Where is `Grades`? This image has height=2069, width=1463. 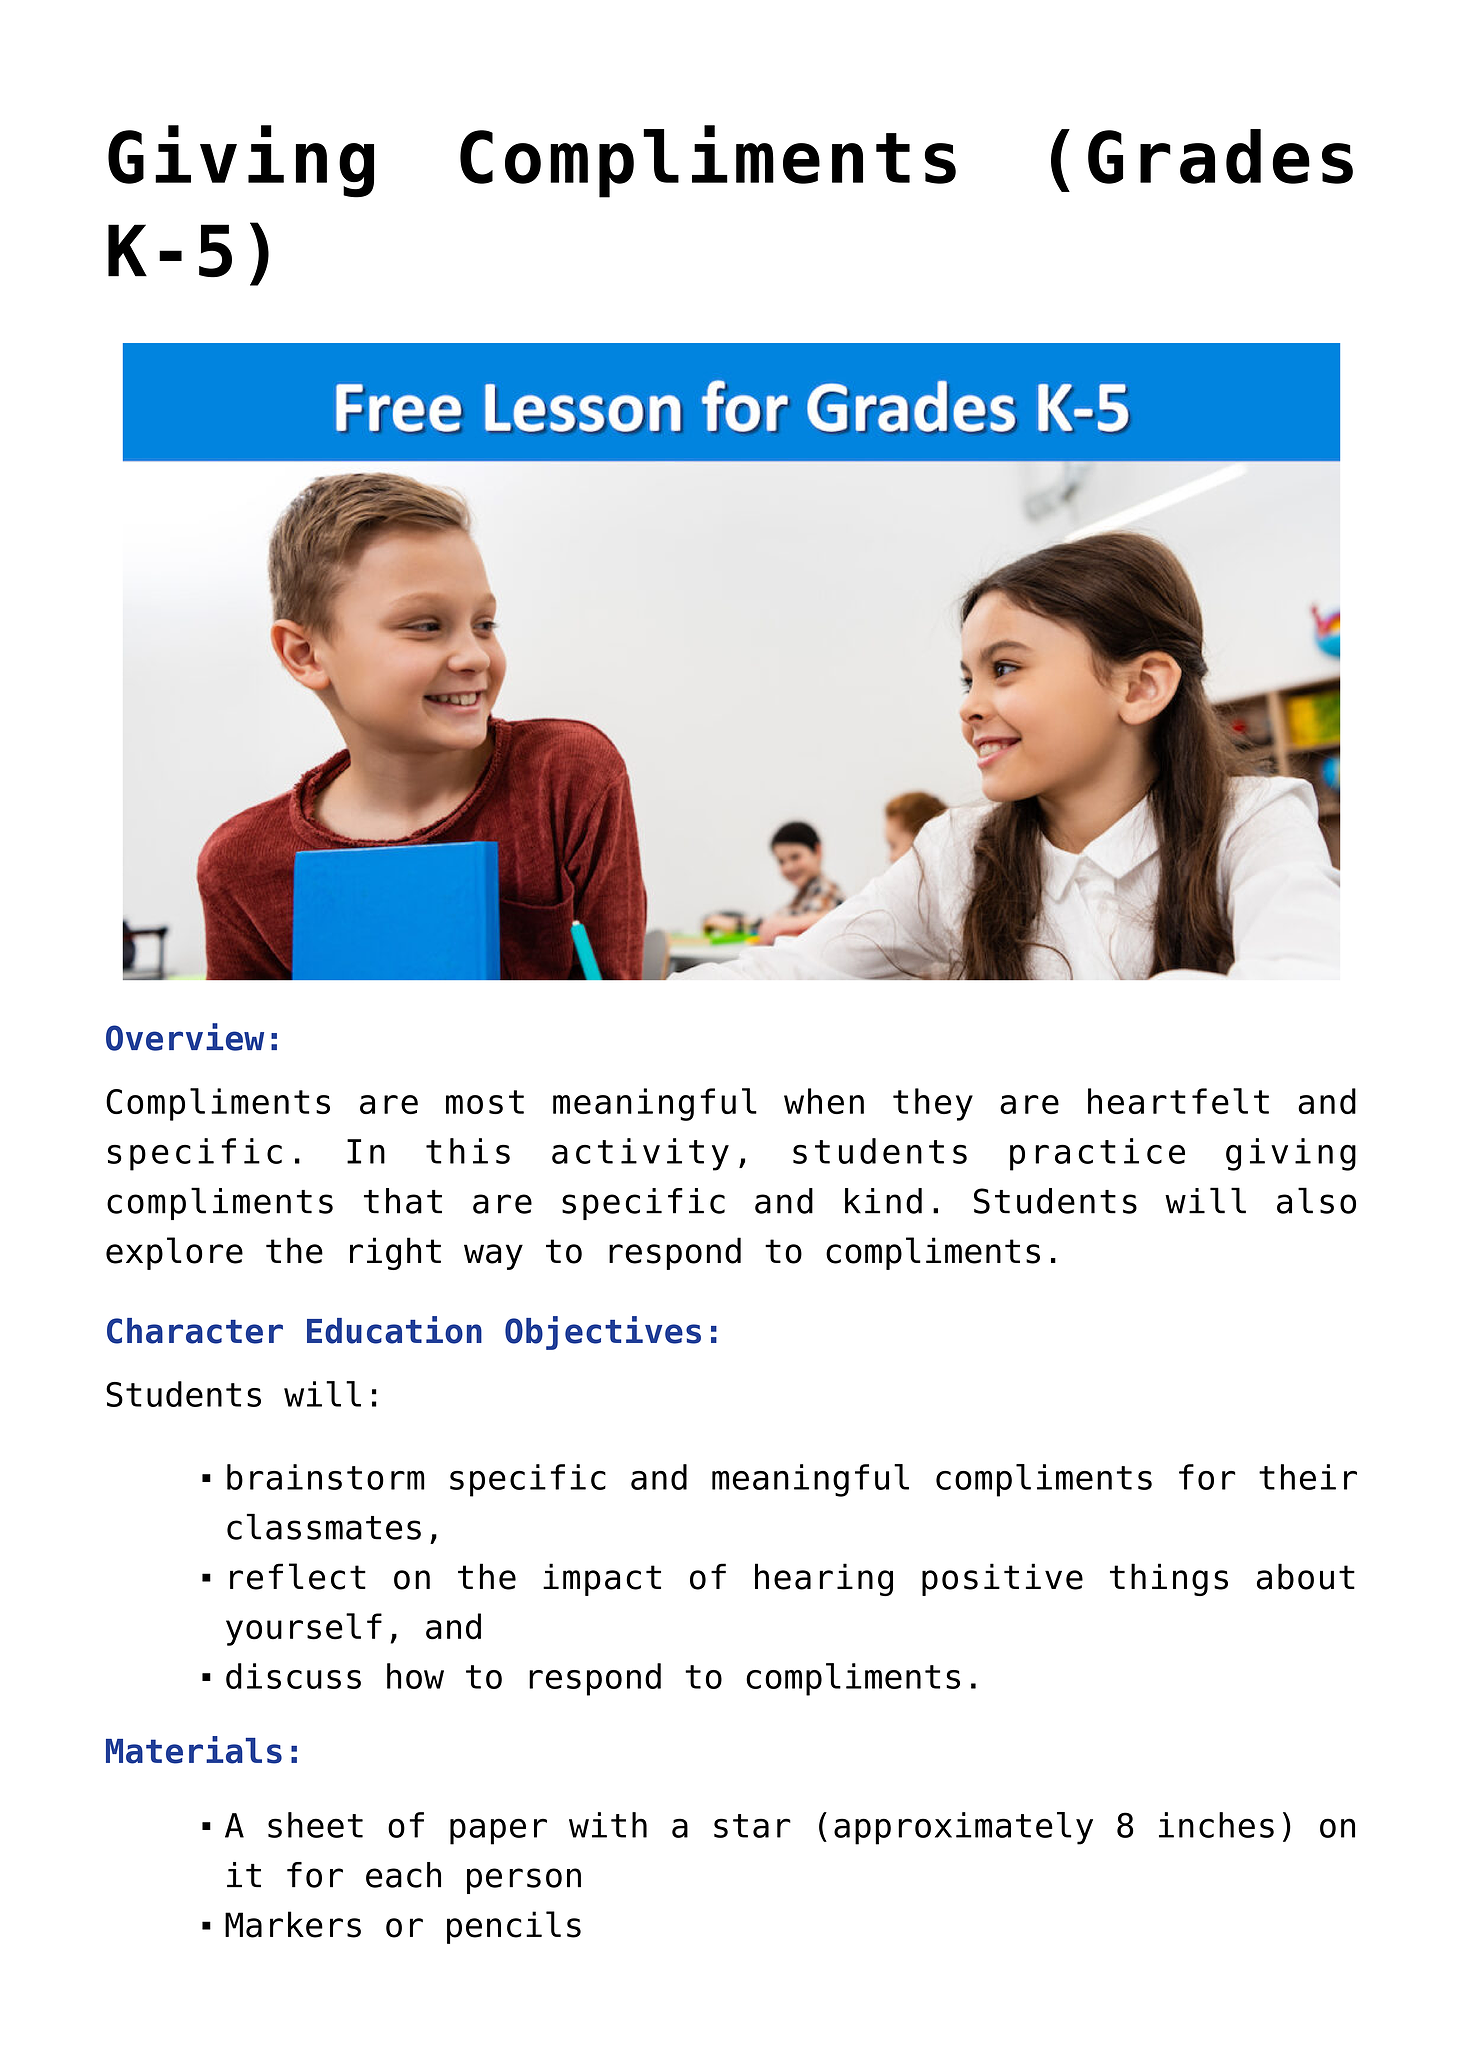
Grades is located at coordinates (1220, 156).
